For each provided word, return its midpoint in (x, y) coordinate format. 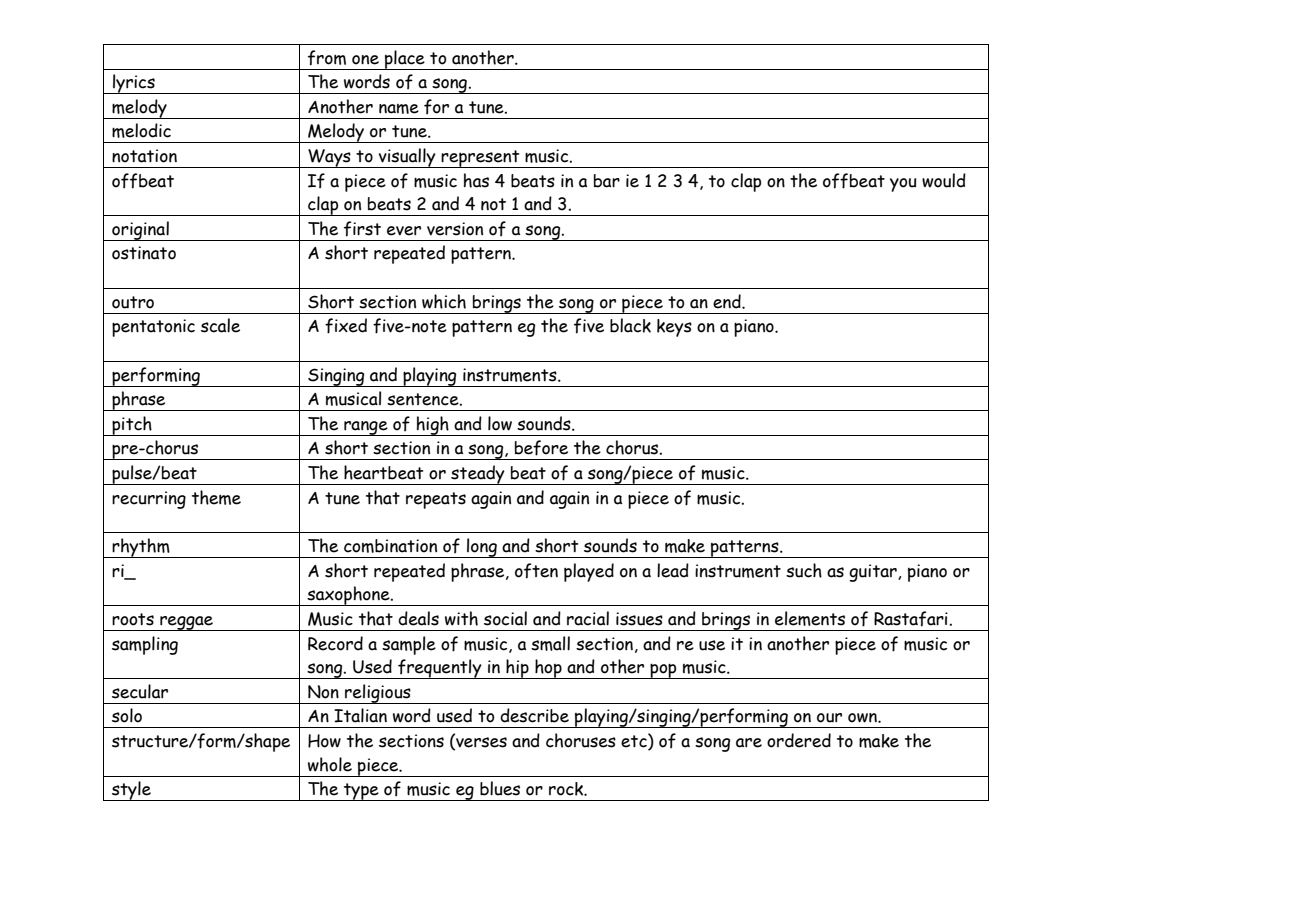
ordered (799, 740)
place (405, 60)
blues (500, 788)
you (903, 185)
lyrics (134, 84)
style (131, 791)
